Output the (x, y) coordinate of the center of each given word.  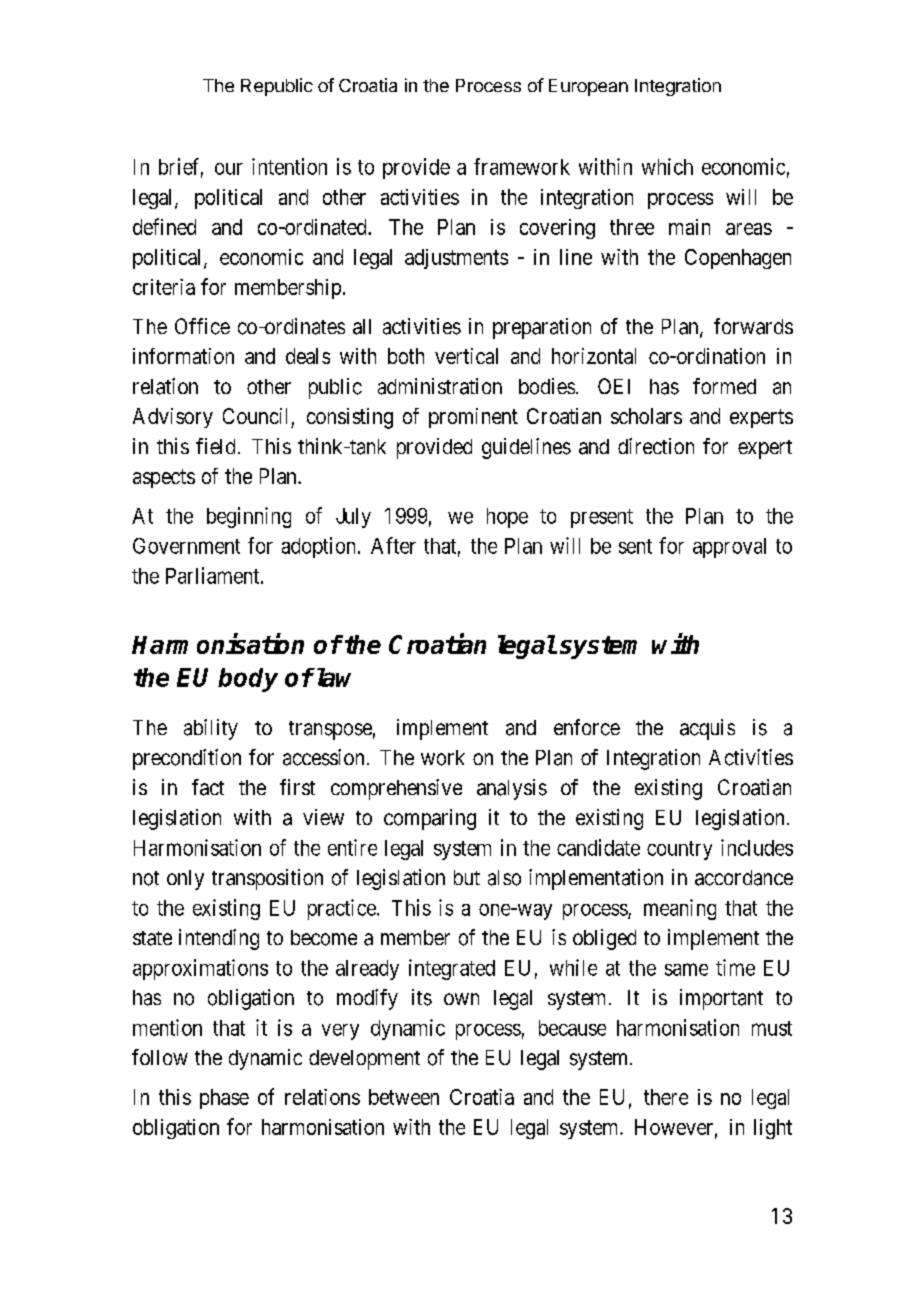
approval (729, 548)
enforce (587, 727)
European (588, 87)
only (185, 880)
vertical (466, 356)
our (229, 169)
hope (507, 518)
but (467, 877)
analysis (512, 789)
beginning (249, 517)
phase (224, 1099)
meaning (680, 909)
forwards (753, 326)
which (667, 166)
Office (202, 326)
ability (211, 729)
